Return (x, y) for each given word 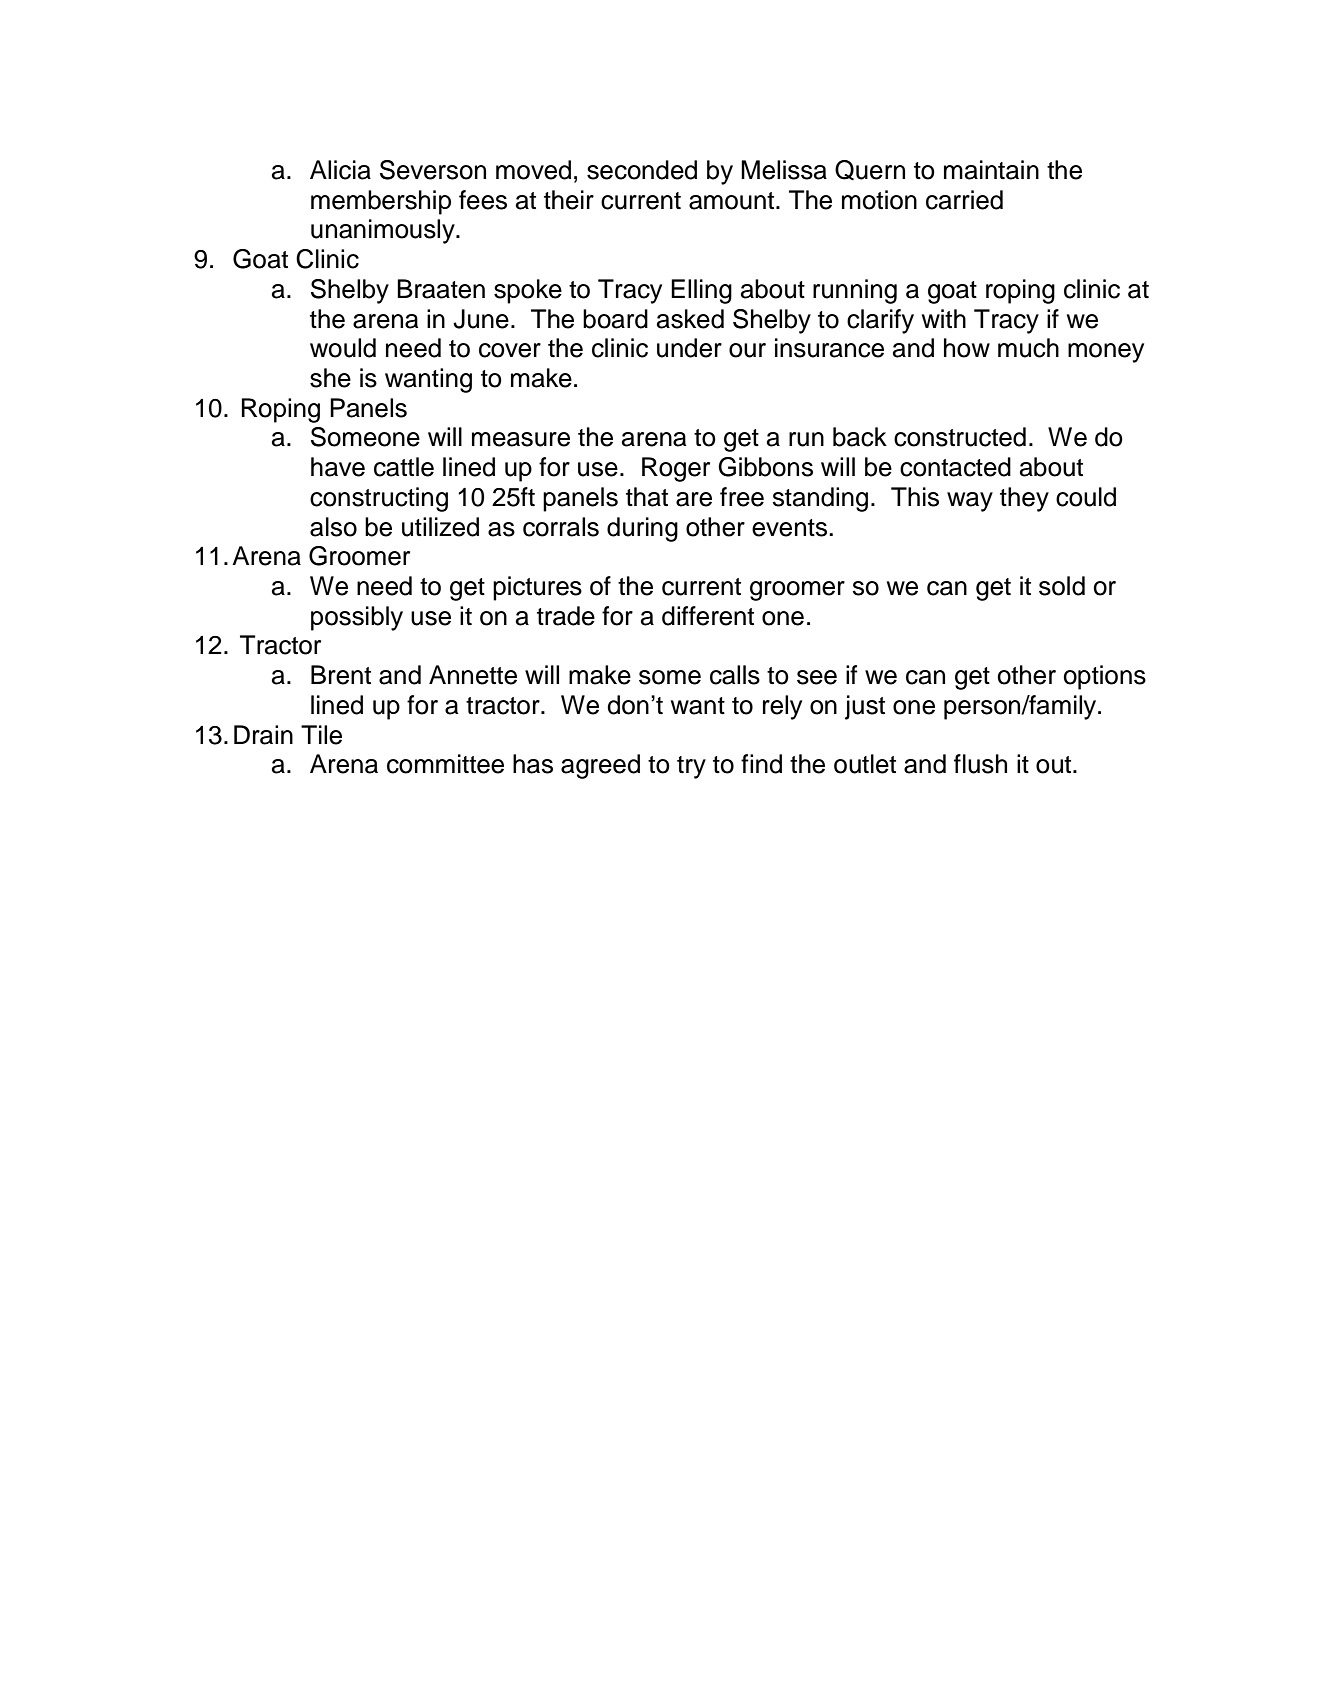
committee (445, 764)
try (691, 767)
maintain (991, 170)
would (343, 348)
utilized (440, 527)
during (642, 529)
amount (733, 201)
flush (980, 764)
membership (381, 202)
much (1028, 348)
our (747, 350)
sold (1062, 586)
